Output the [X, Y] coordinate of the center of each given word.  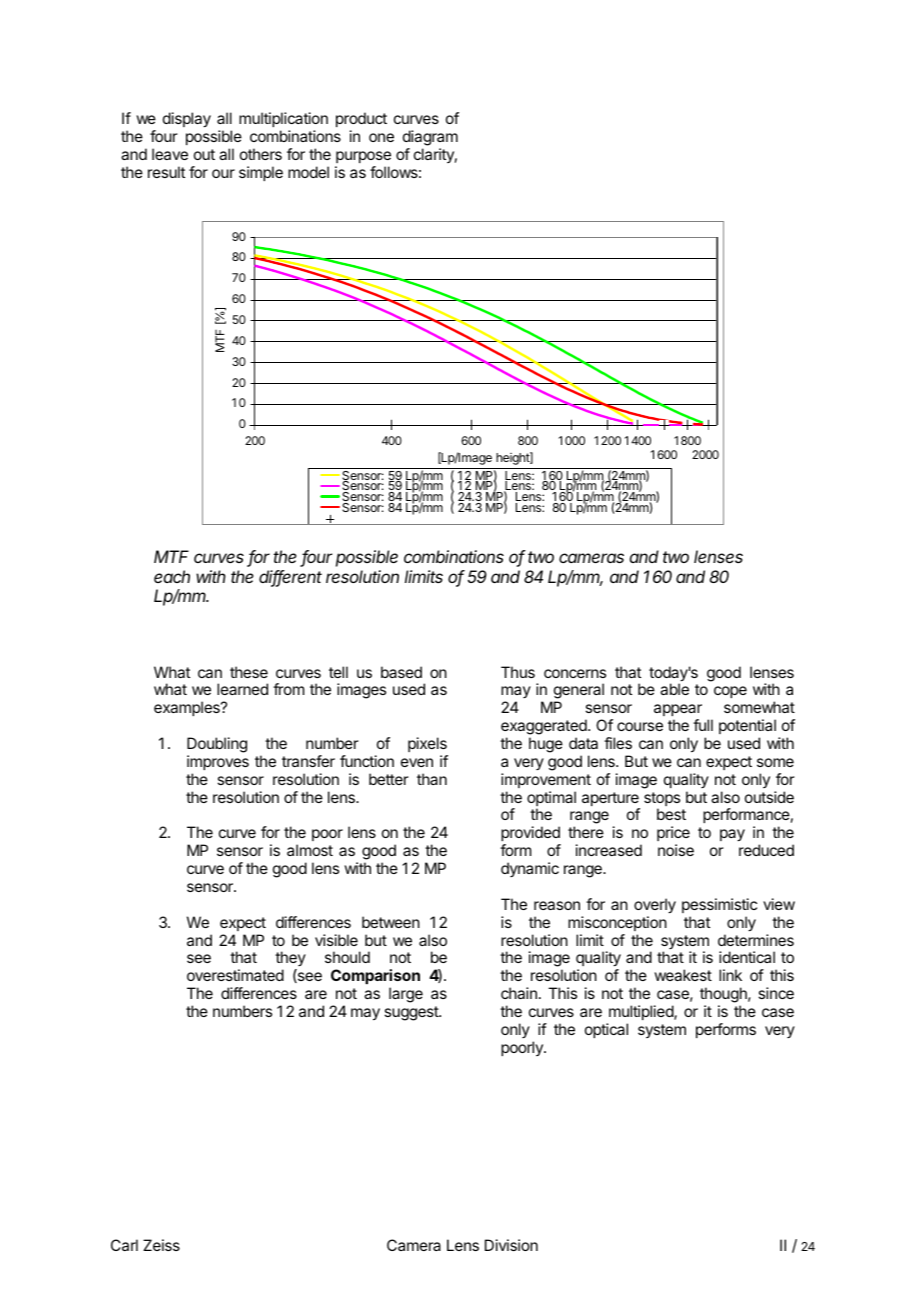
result [166, 172]
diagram [430, 138]
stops [662, 800]
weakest [683, 975]
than [432, 779]
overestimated [235, 975]
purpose [363, 157]
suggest [412, 1013]
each [172, 576]
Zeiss [161, 1245]
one [381, 137]
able [674, 689]
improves [218, 762]
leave [170, 154]
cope [730, 692]
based [401, 672]
